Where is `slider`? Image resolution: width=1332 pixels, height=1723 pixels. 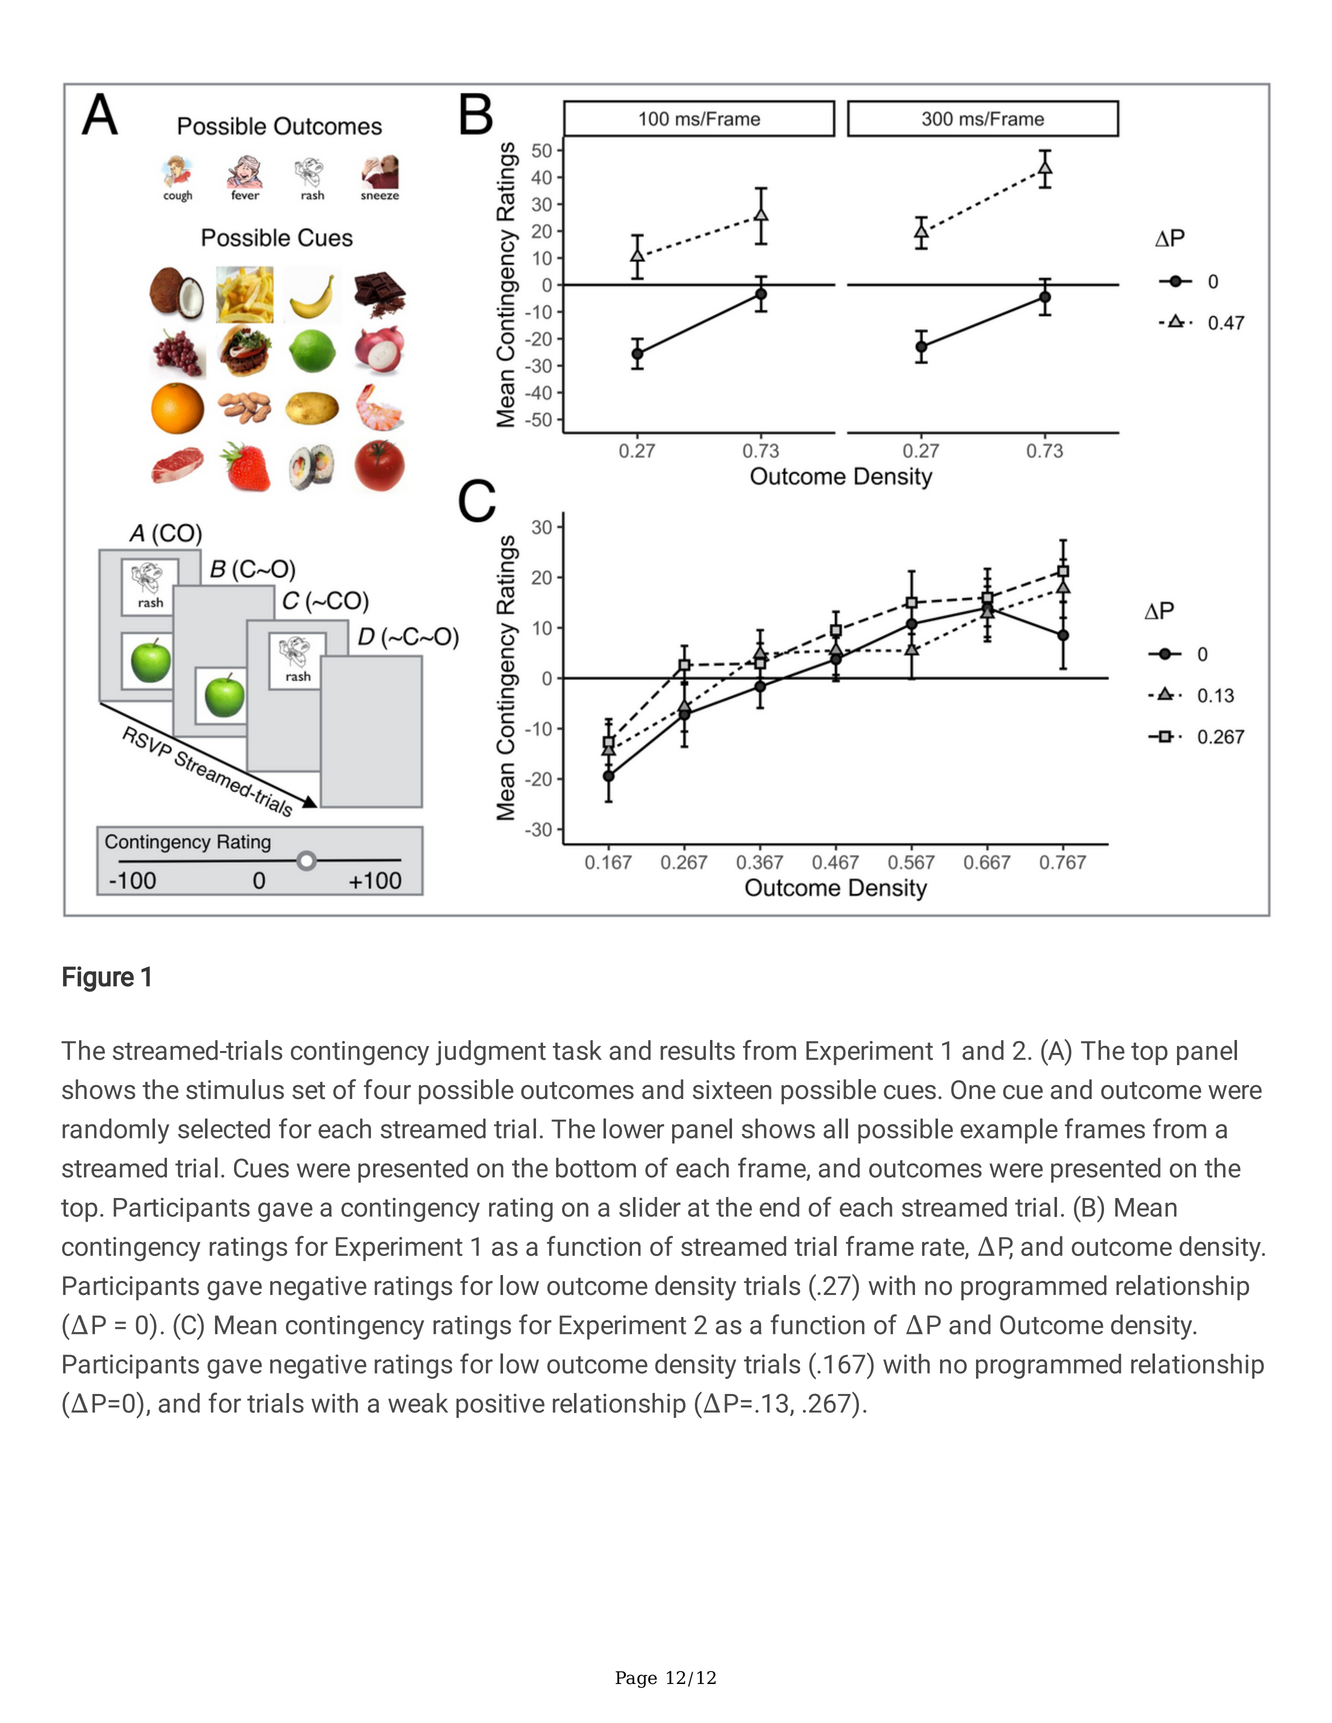 slider is located at coordinates (650, 1207).
